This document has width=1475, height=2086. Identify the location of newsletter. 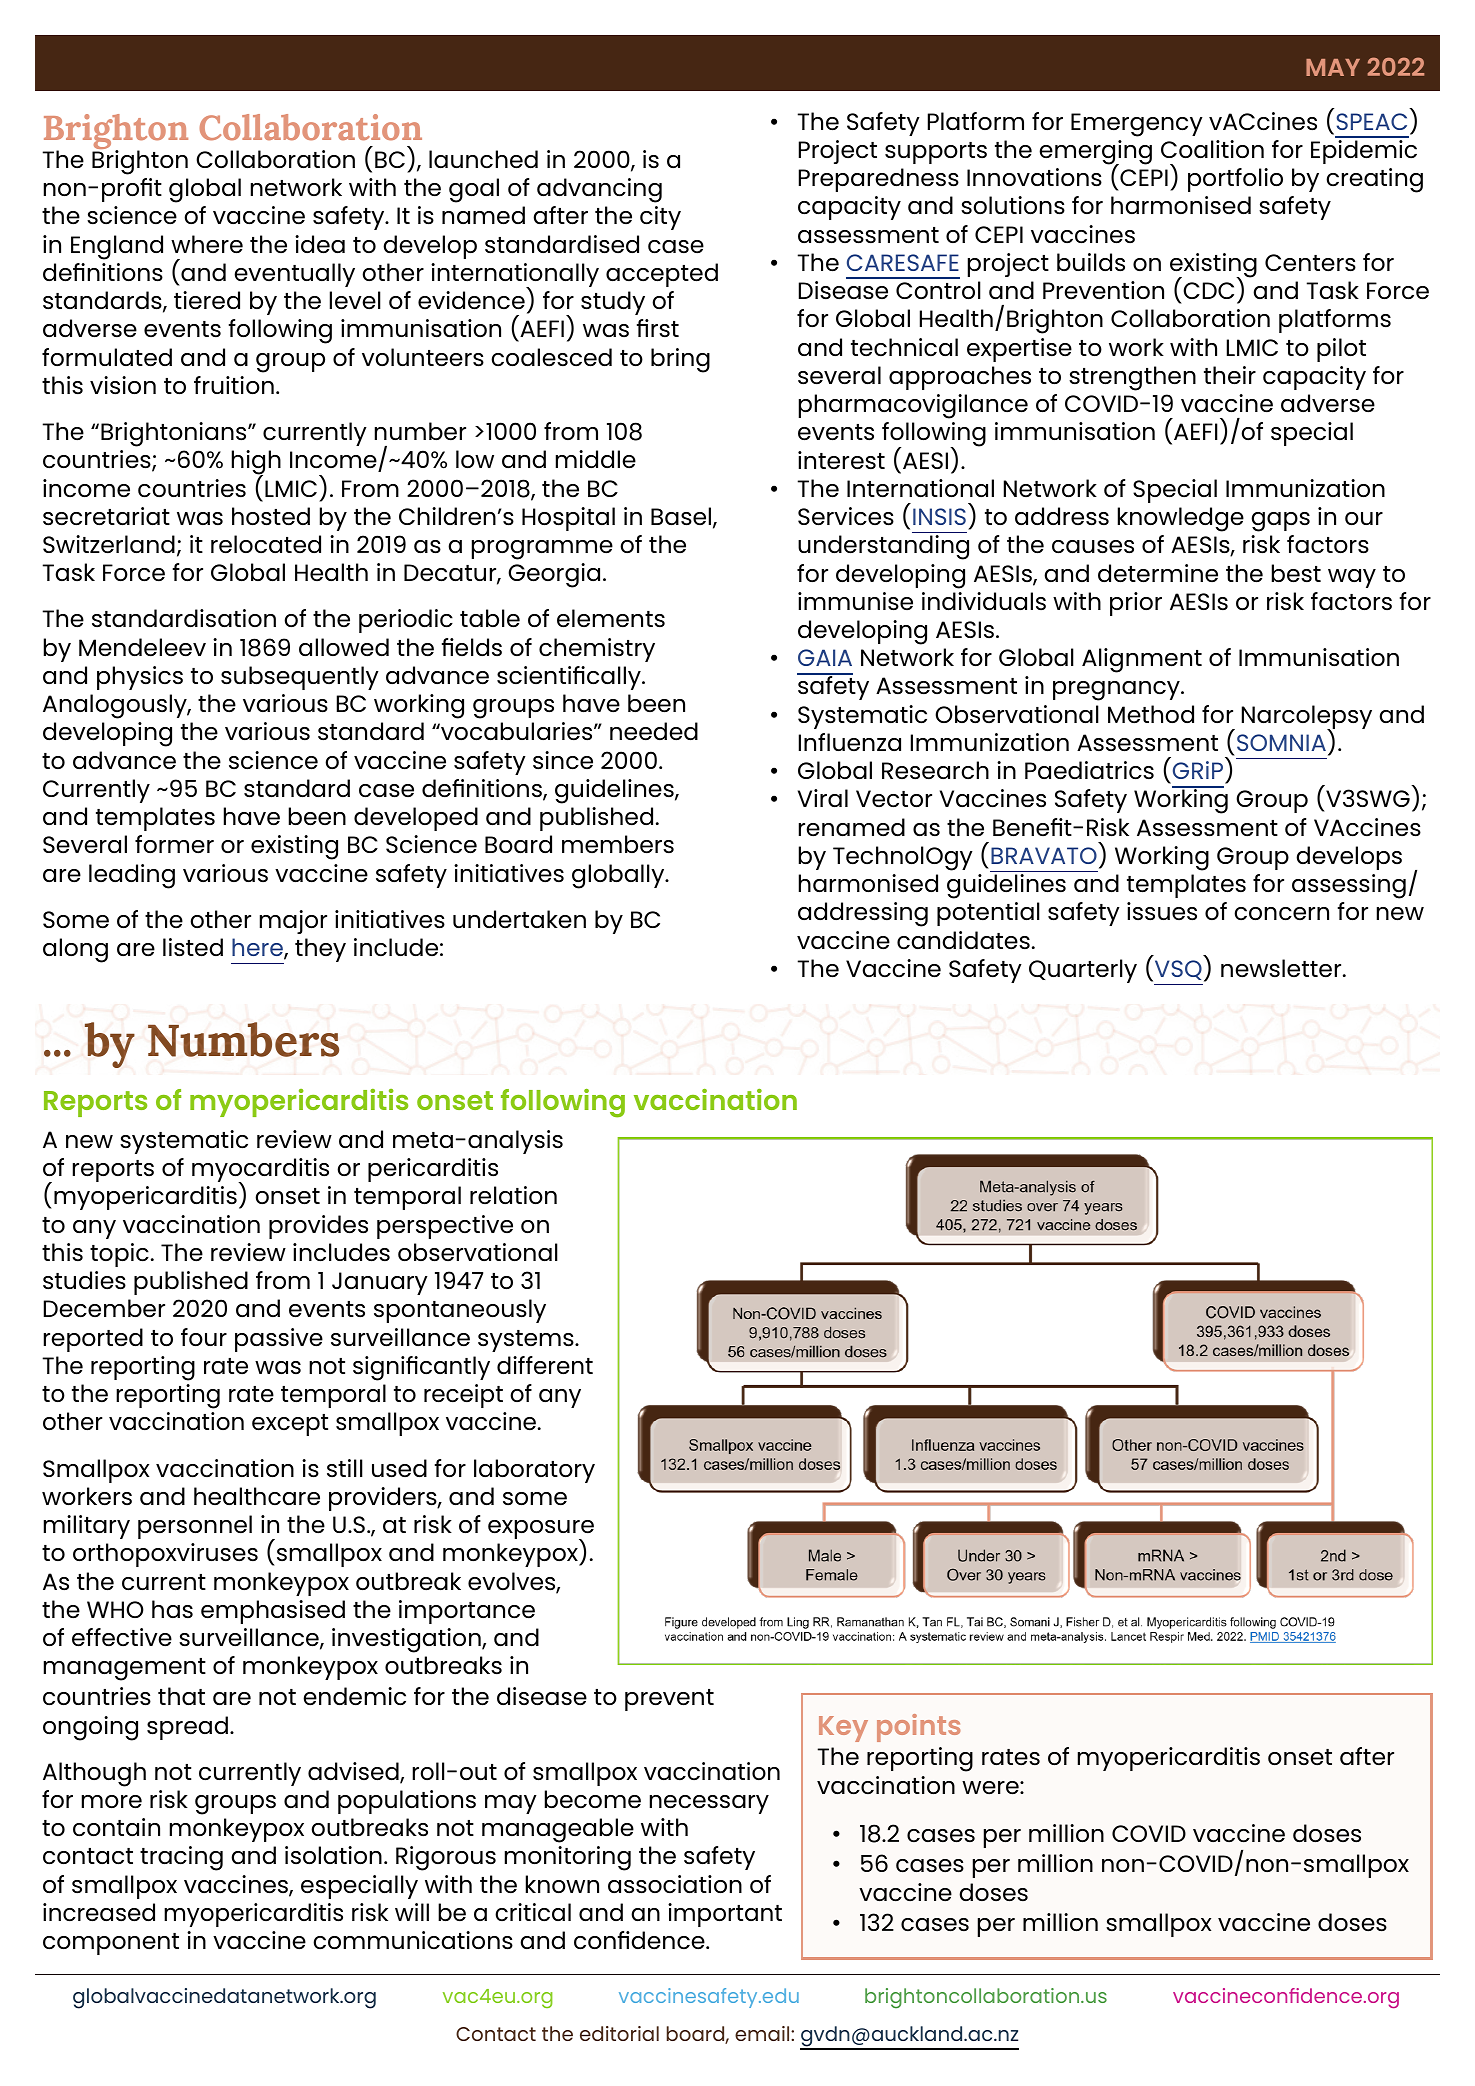
(1282, 968).
